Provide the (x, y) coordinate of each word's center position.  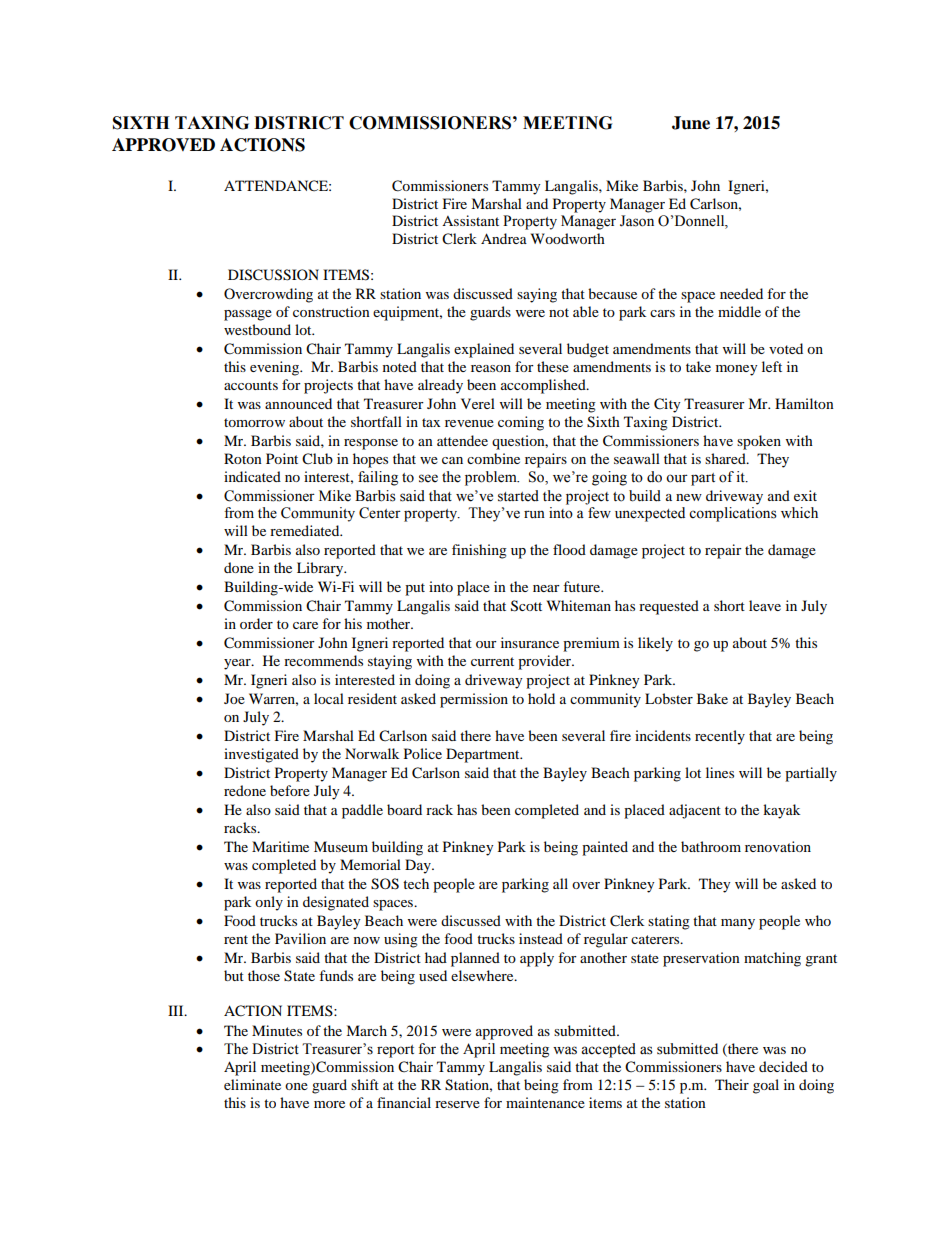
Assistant (470, 220)
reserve (457, 1104)
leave (765, 605)
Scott (526, 606)
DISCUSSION (273, 275)
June (691, 123)
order (256, 623)
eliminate (252, 1084)
